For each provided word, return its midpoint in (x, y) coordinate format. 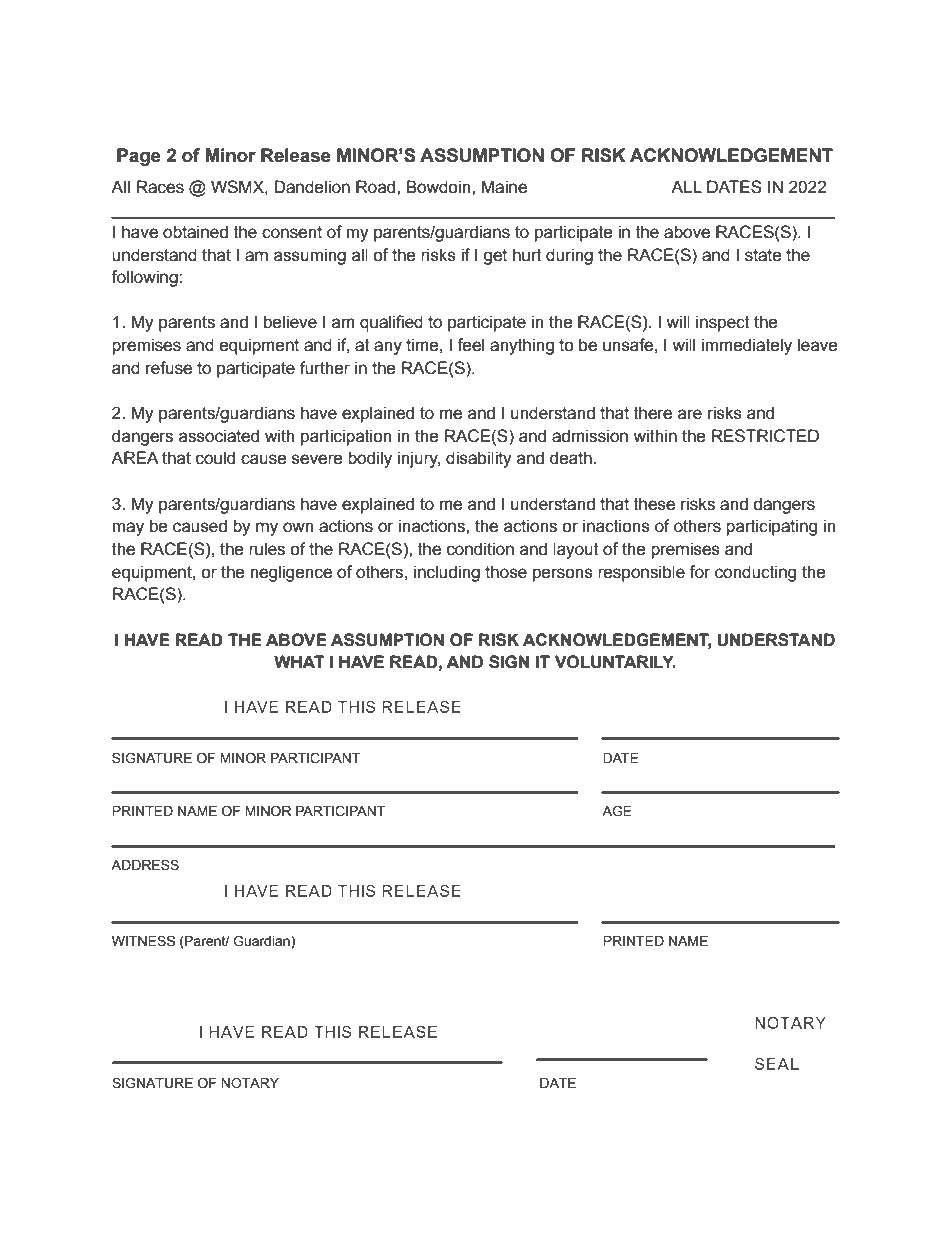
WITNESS (143, 941)
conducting (755, 573)
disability (479, 459)
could (215, 458)
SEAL (777, 1063)
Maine (504, 187)
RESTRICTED (765, 436)
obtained (195, 232)
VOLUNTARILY (615, 662)
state (763, 255)
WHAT (299, 661)
